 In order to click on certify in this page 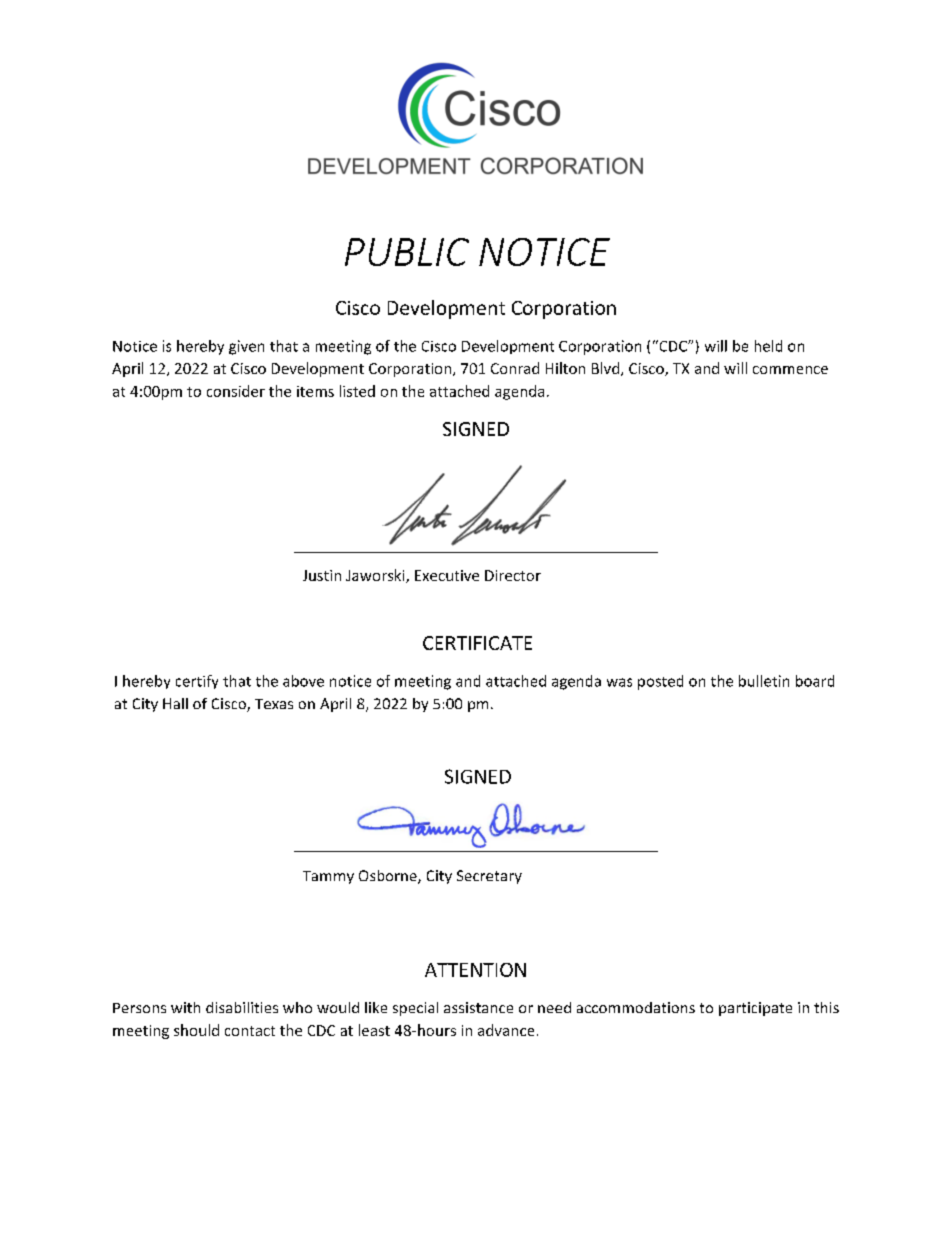, I will do `click(197, 682)`.
